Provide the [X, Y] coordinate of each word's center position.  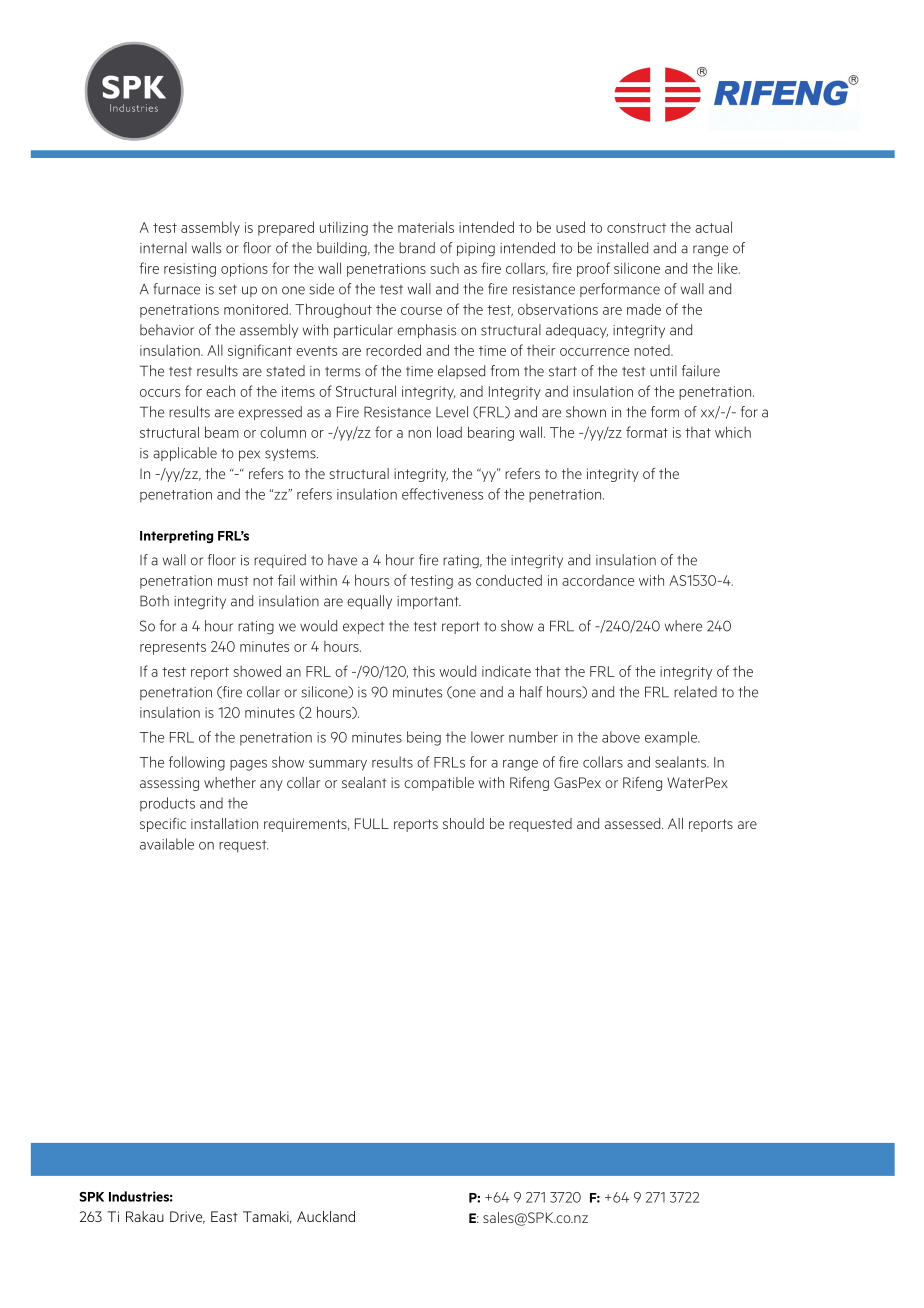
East [224, 1216]
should [463, 823]
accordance [598, 580]
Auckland [326, 1216]
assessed [634, 823]
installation [224, 823]
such [445, 268]
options [244, 270]
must [233, 581]
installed [622, 248]
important [429, 602]
